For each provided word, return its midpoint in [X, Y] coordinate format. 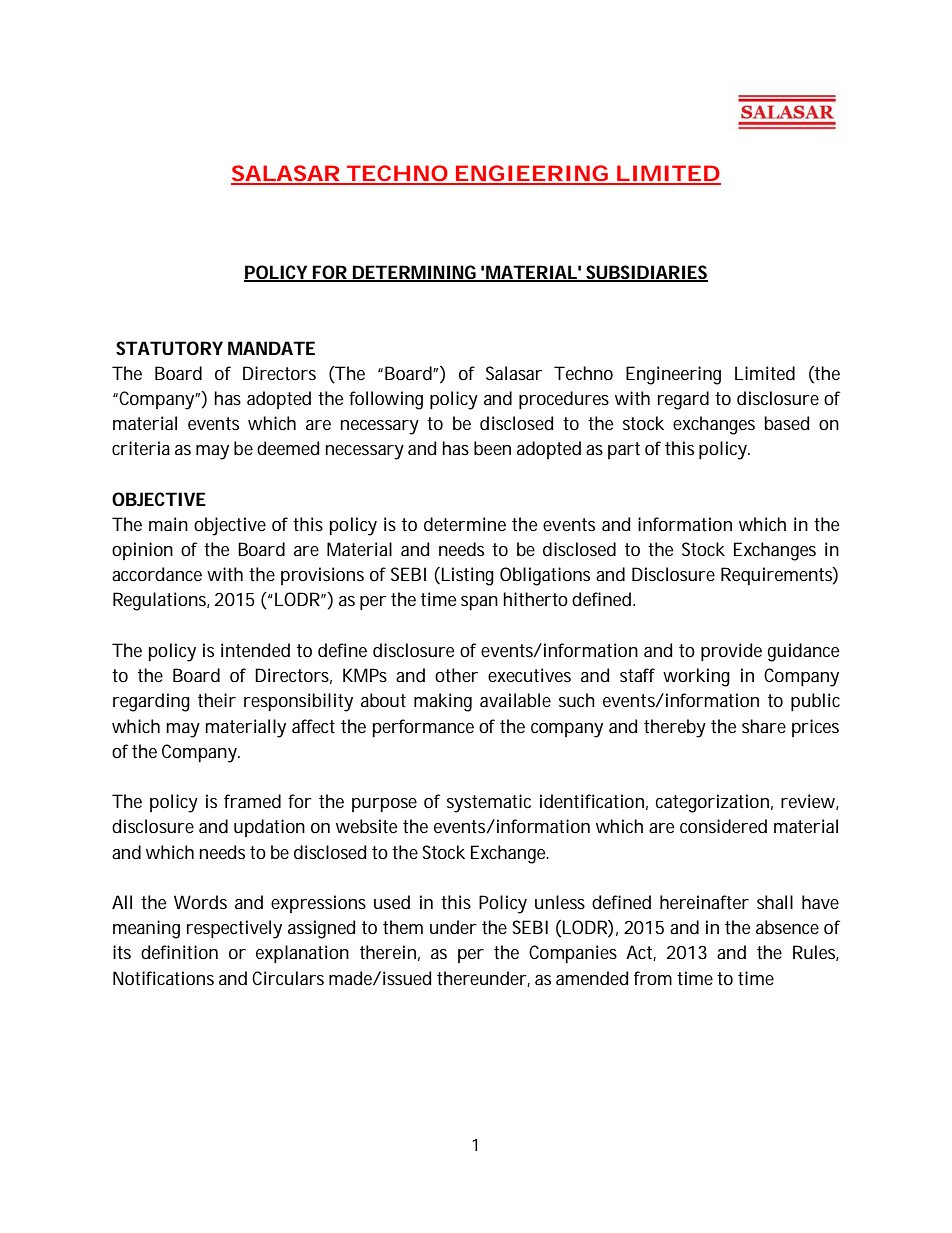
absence [787, 927]
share [764, 726]
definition [179, 952]
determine [465, 524]
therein [388, 952]
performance [423, 728]
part [624, 450]
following [386, 400]
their [217, 700]
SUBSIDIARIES [646, 273]
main [168, 524]
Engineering [673, 375]
